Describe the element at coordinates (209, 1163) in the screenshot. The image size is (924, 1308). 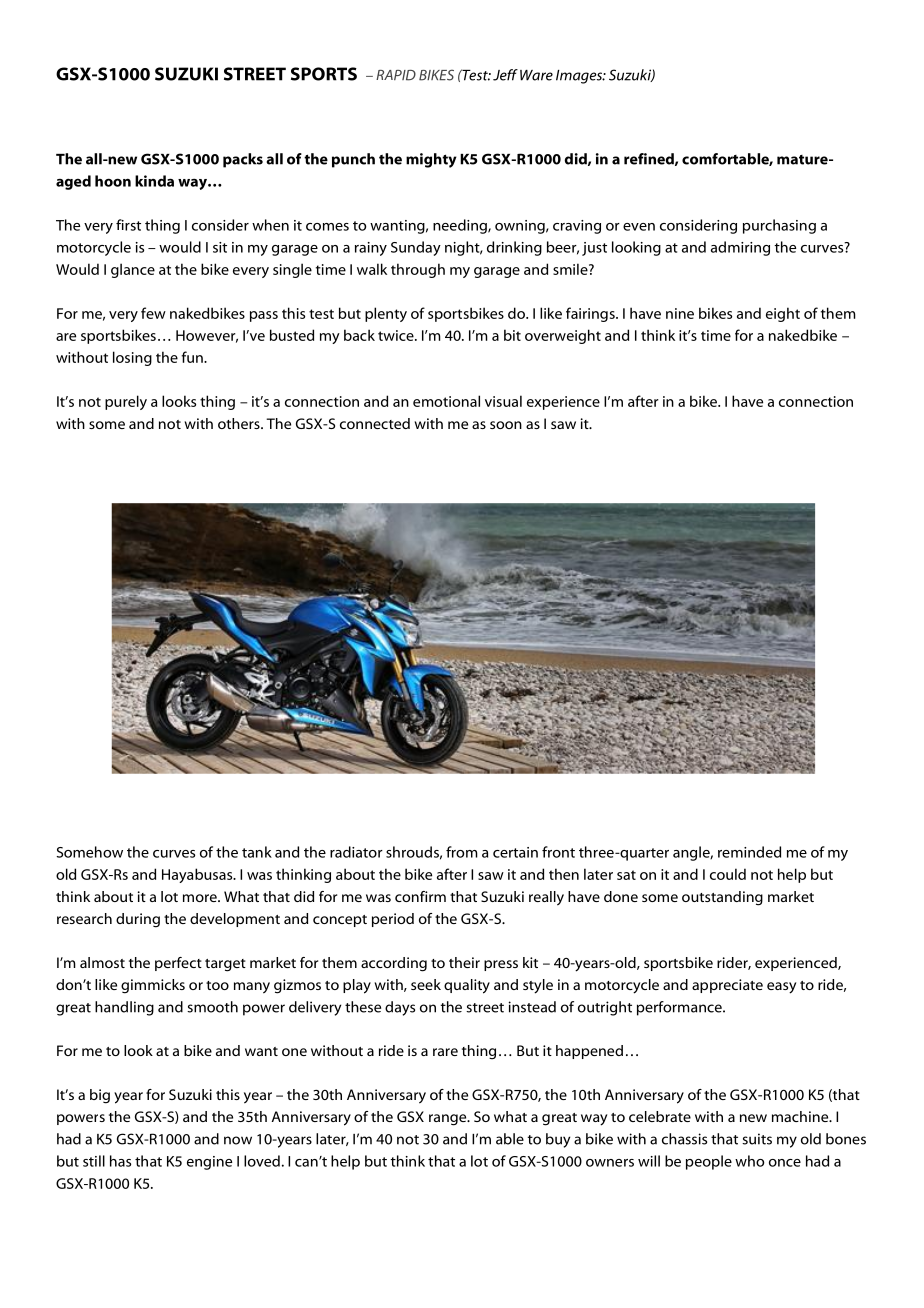
I see `engine` at that location.
